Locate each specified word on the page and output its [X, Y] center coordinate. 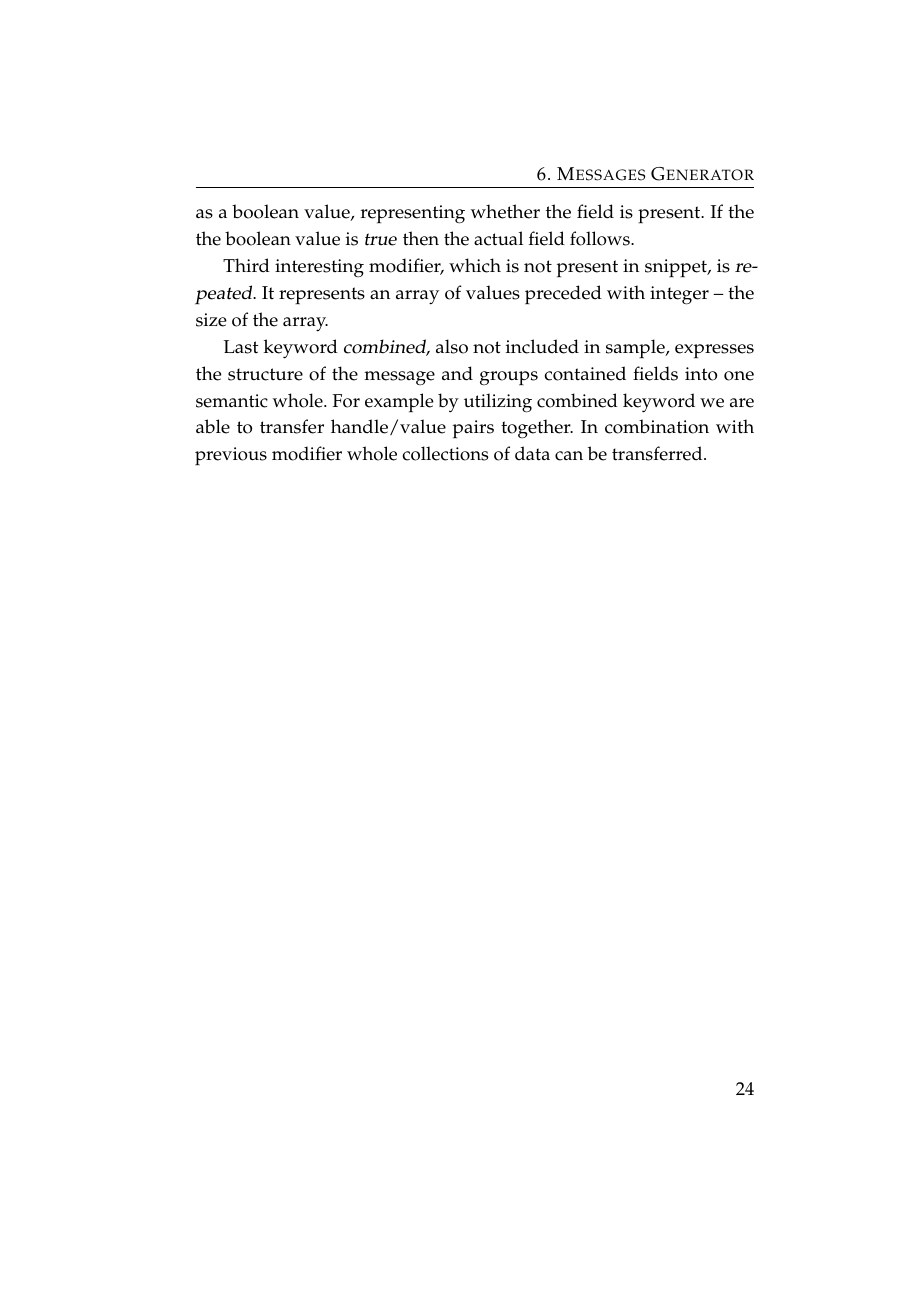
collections [445, 453]
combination [657, 426]
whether [505, 211]
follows [601, 238]
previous [231, 456]
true [381, 239]
